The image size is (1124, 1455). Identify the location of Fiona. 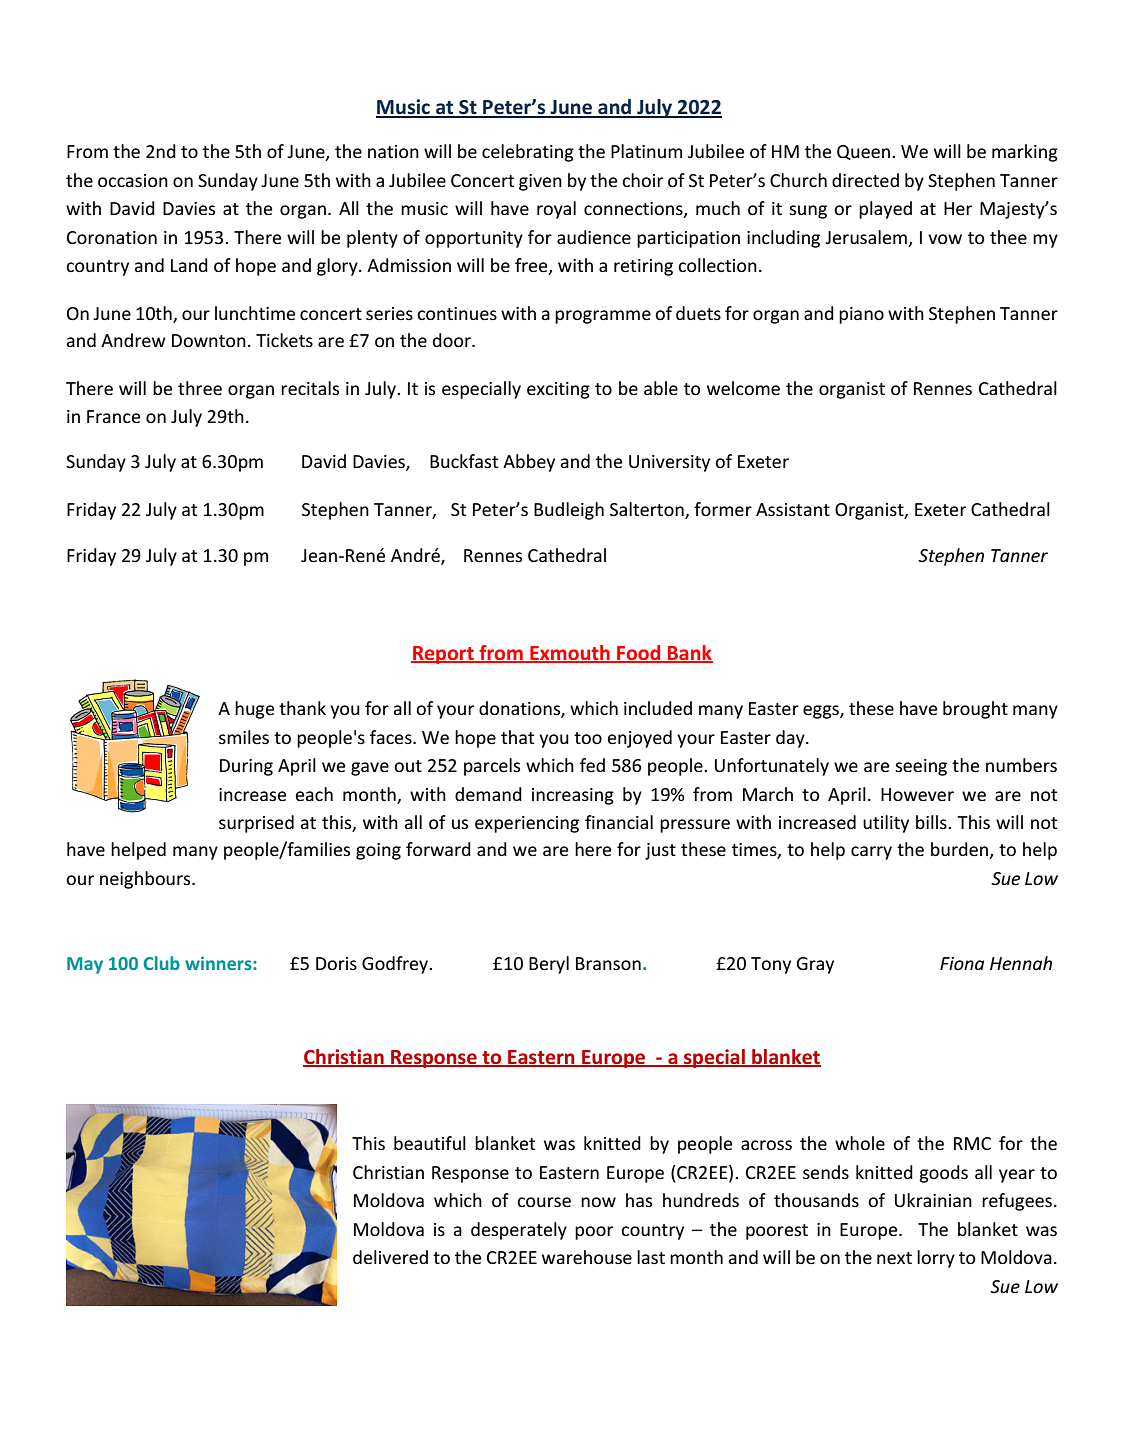
(962, 963).
